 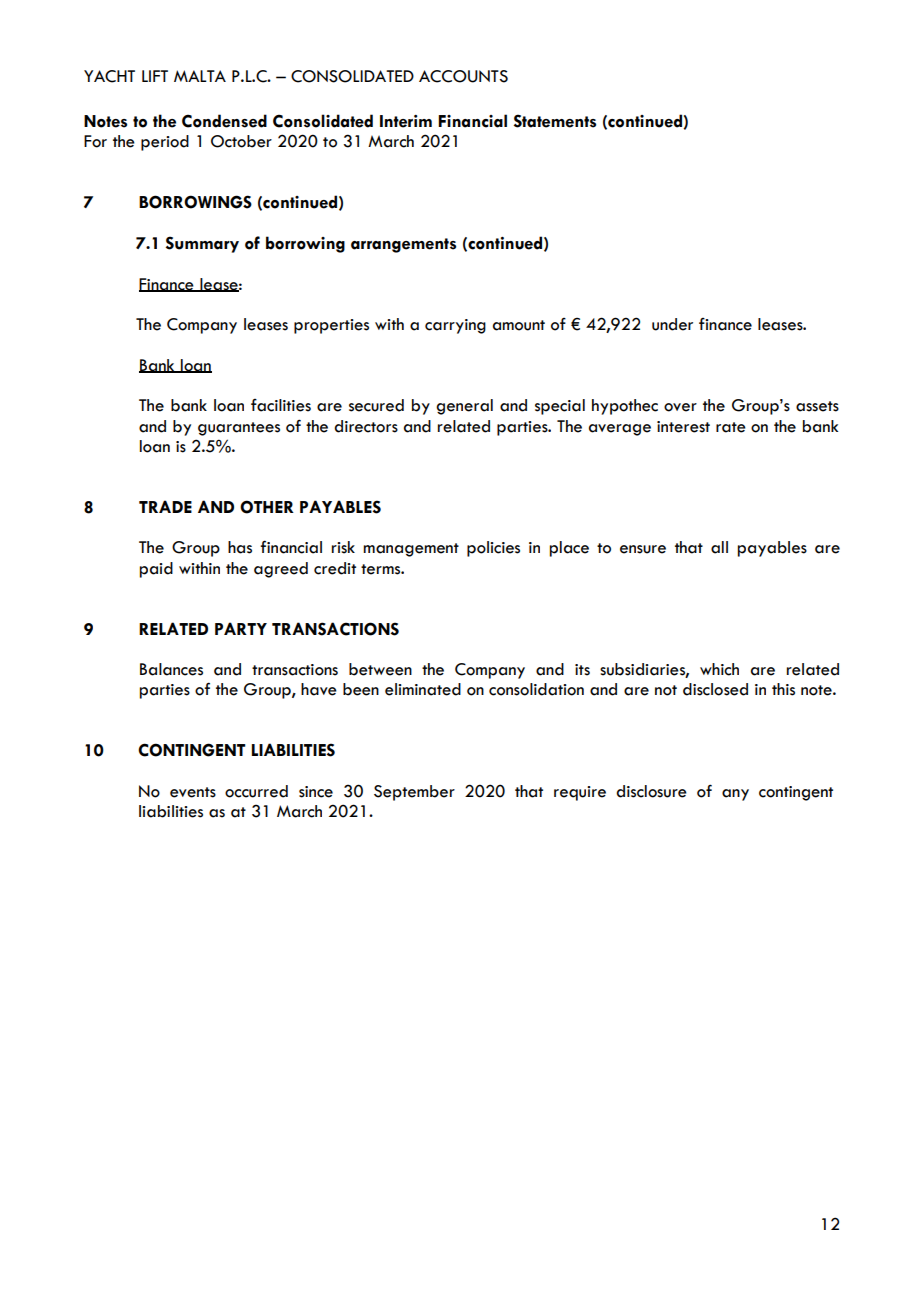 I want to click on all, so click(x=719, y=547).
